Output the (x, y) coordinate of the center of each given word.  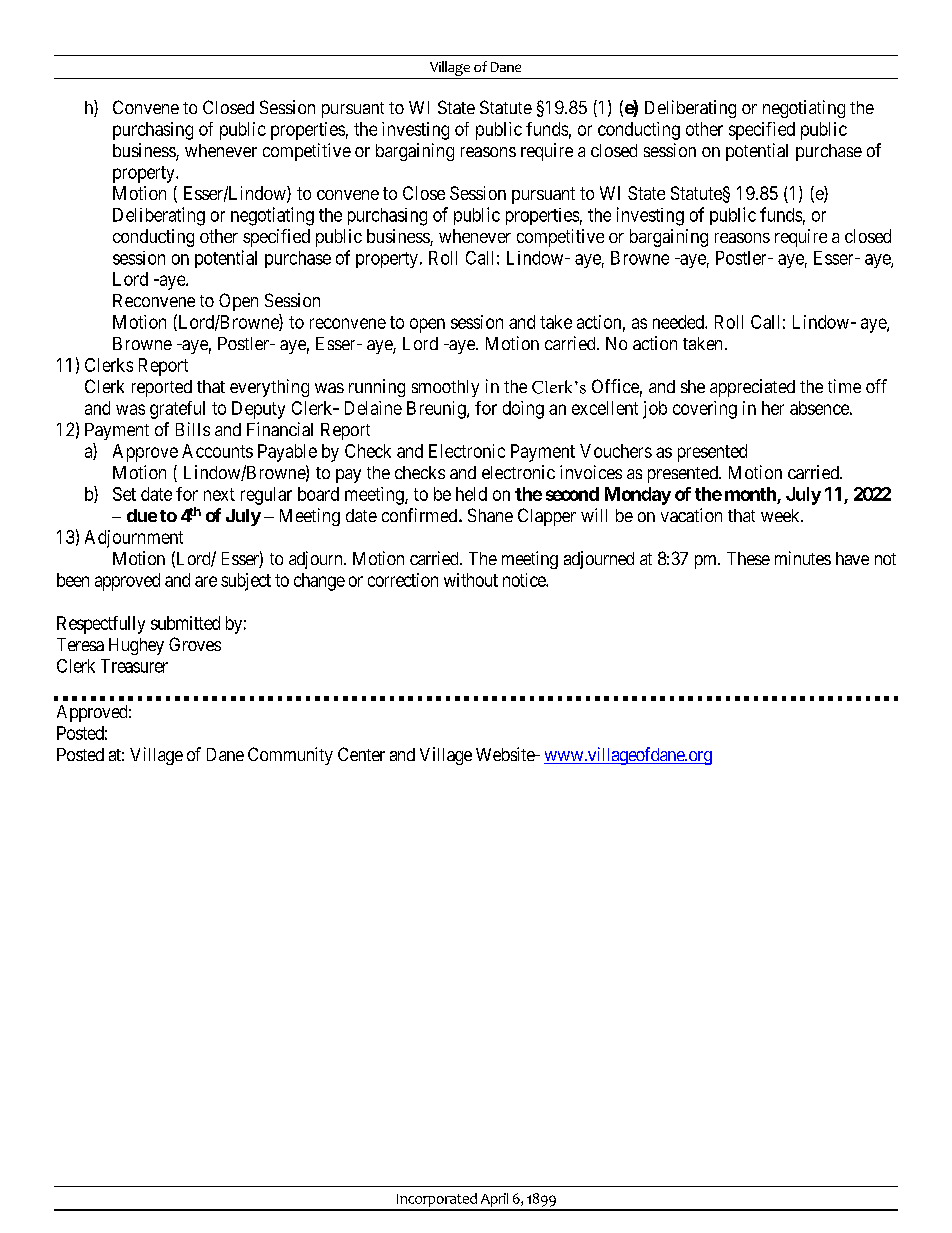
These (748, 558)
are (206, 581)
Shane (490, 515)
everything (269, 388)
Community (290, 756)
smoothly (445, 388)
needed (679, 322)
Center (361, 754)
